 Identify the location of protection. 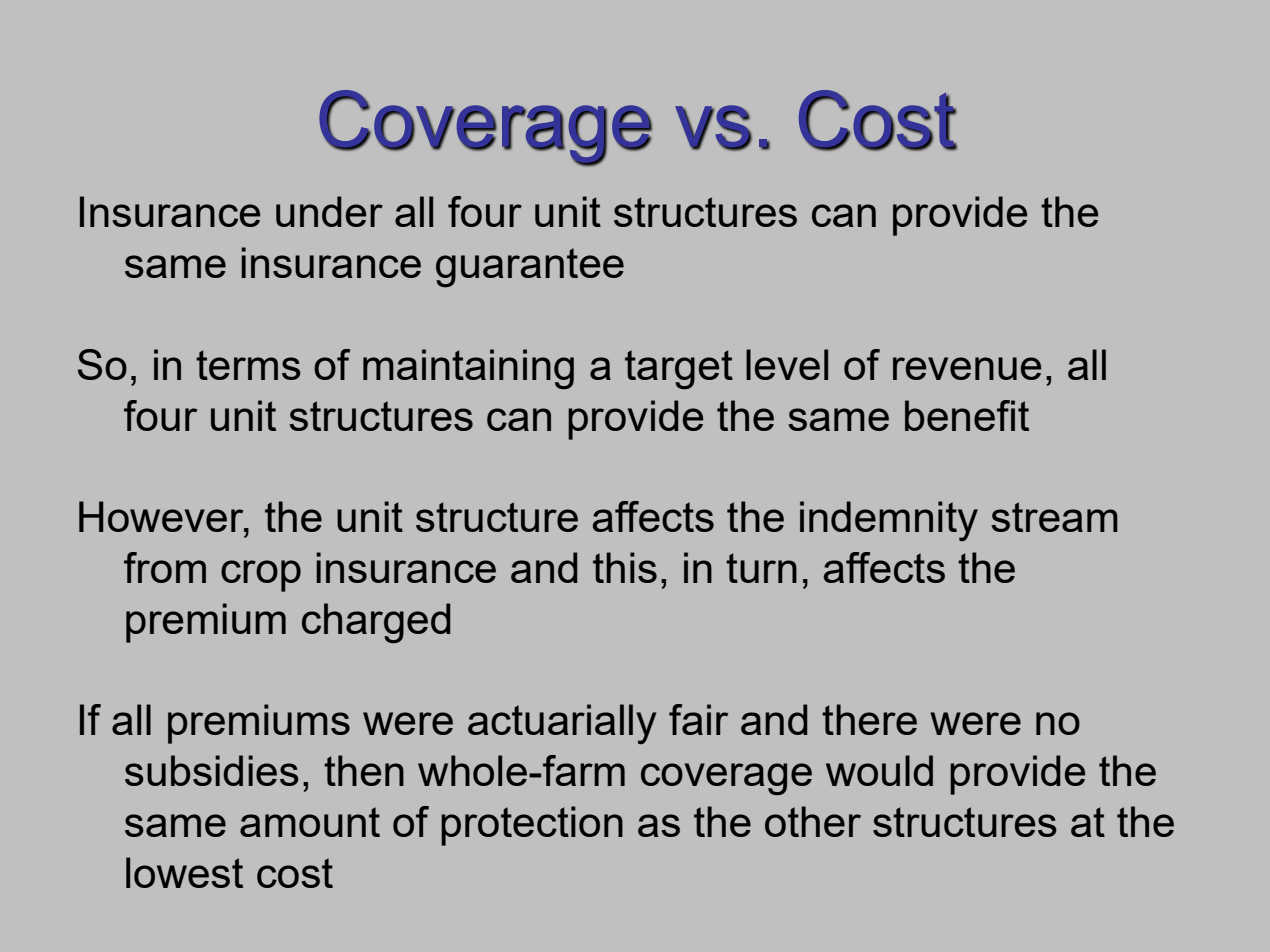
(532, 826).
